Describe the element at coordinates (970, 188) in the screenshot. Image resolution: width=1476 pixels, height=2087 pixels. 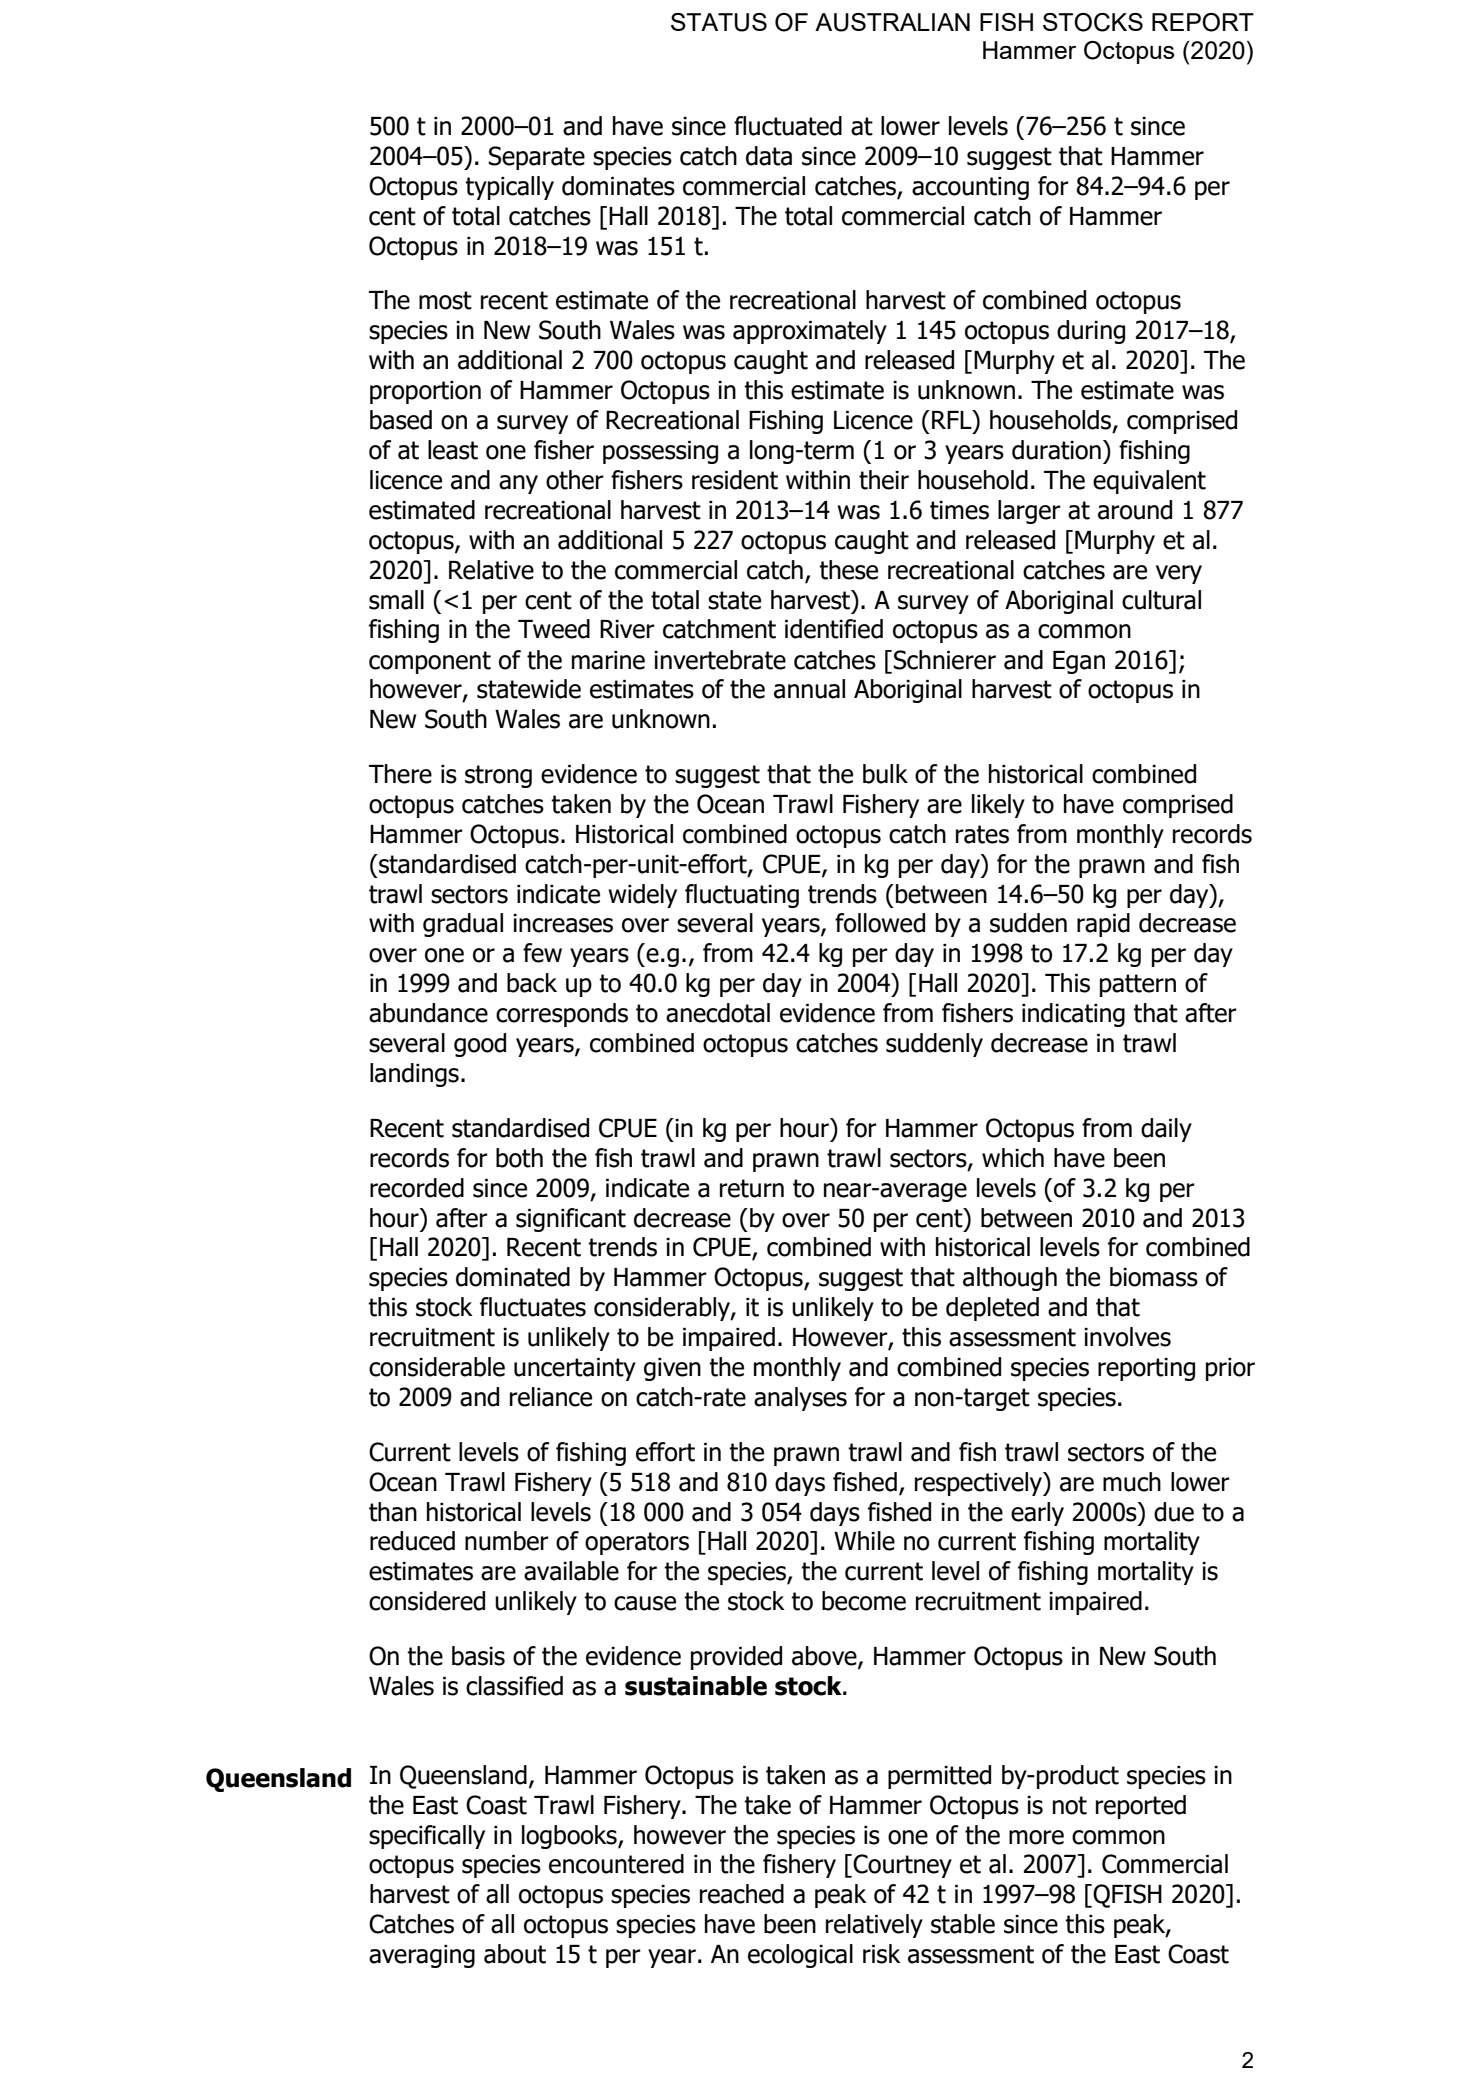
I see `accounting` at that location.
